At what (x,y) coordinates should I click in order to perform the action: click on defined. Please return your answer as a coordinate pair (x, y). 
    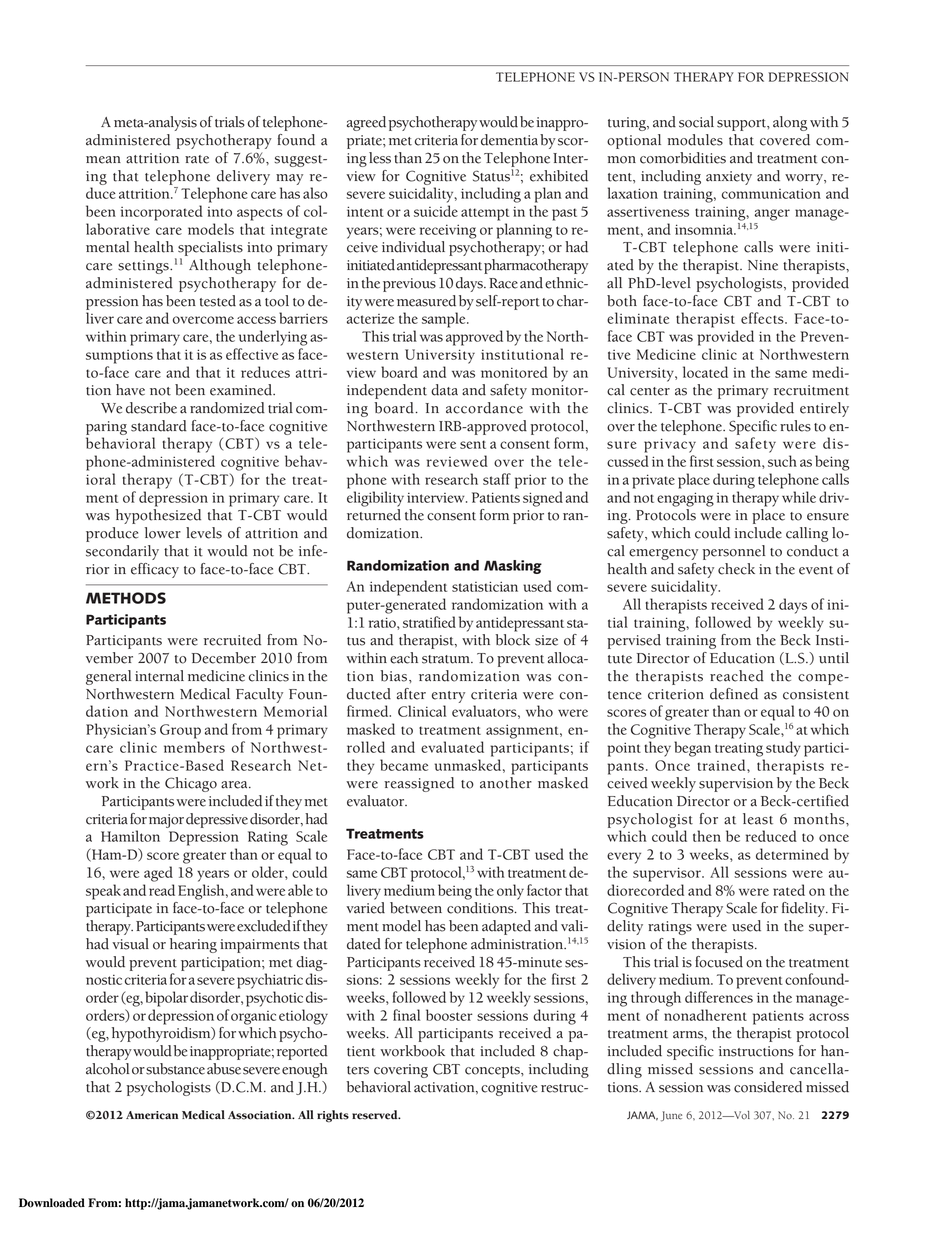
    Looking at the image, I should click on (734, 694).
